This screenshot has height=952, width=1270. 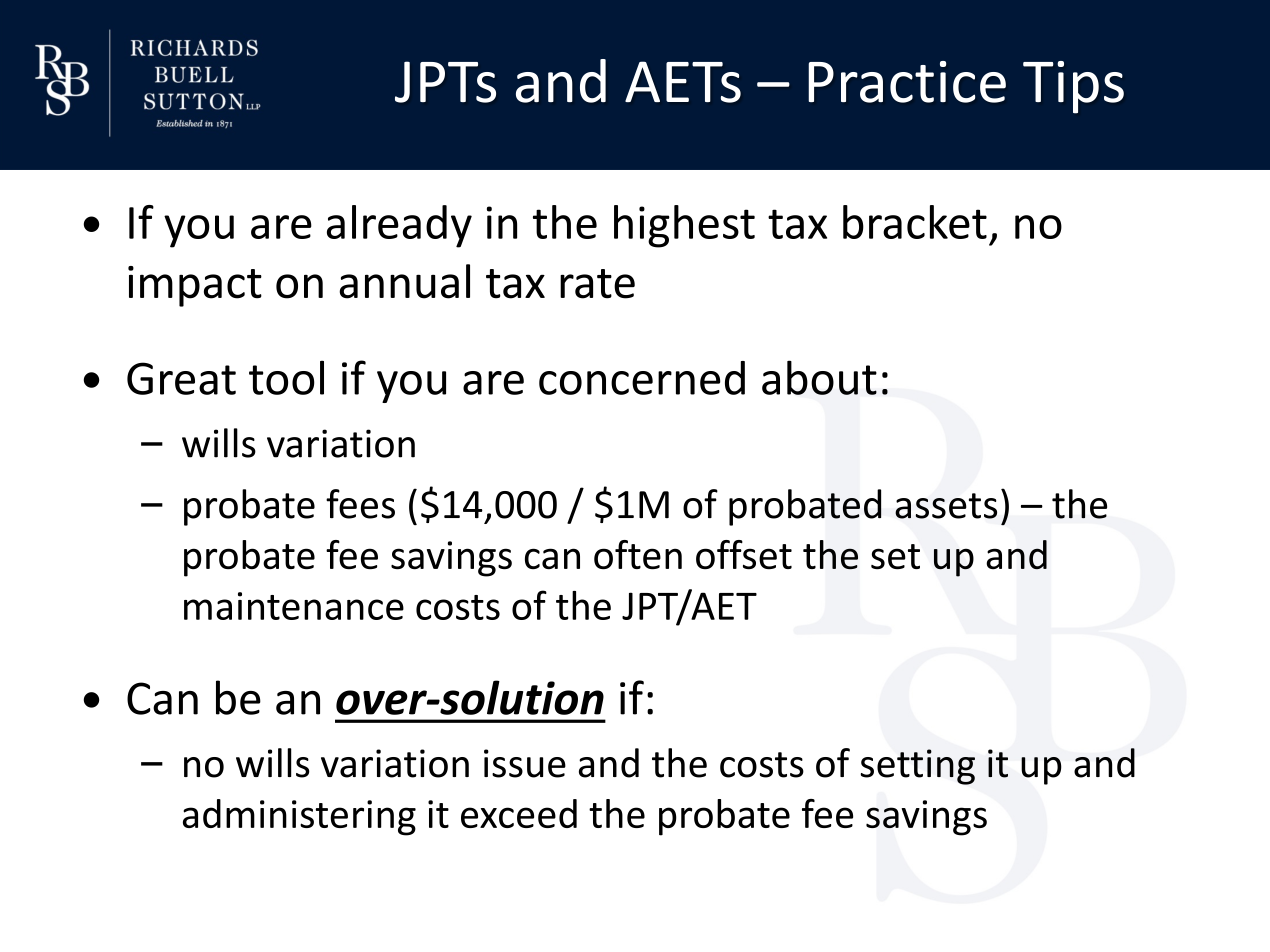 What do you see at coordinates (286, 377) in the screenshot?
I see `tool` at bounding box center [286, 377].
